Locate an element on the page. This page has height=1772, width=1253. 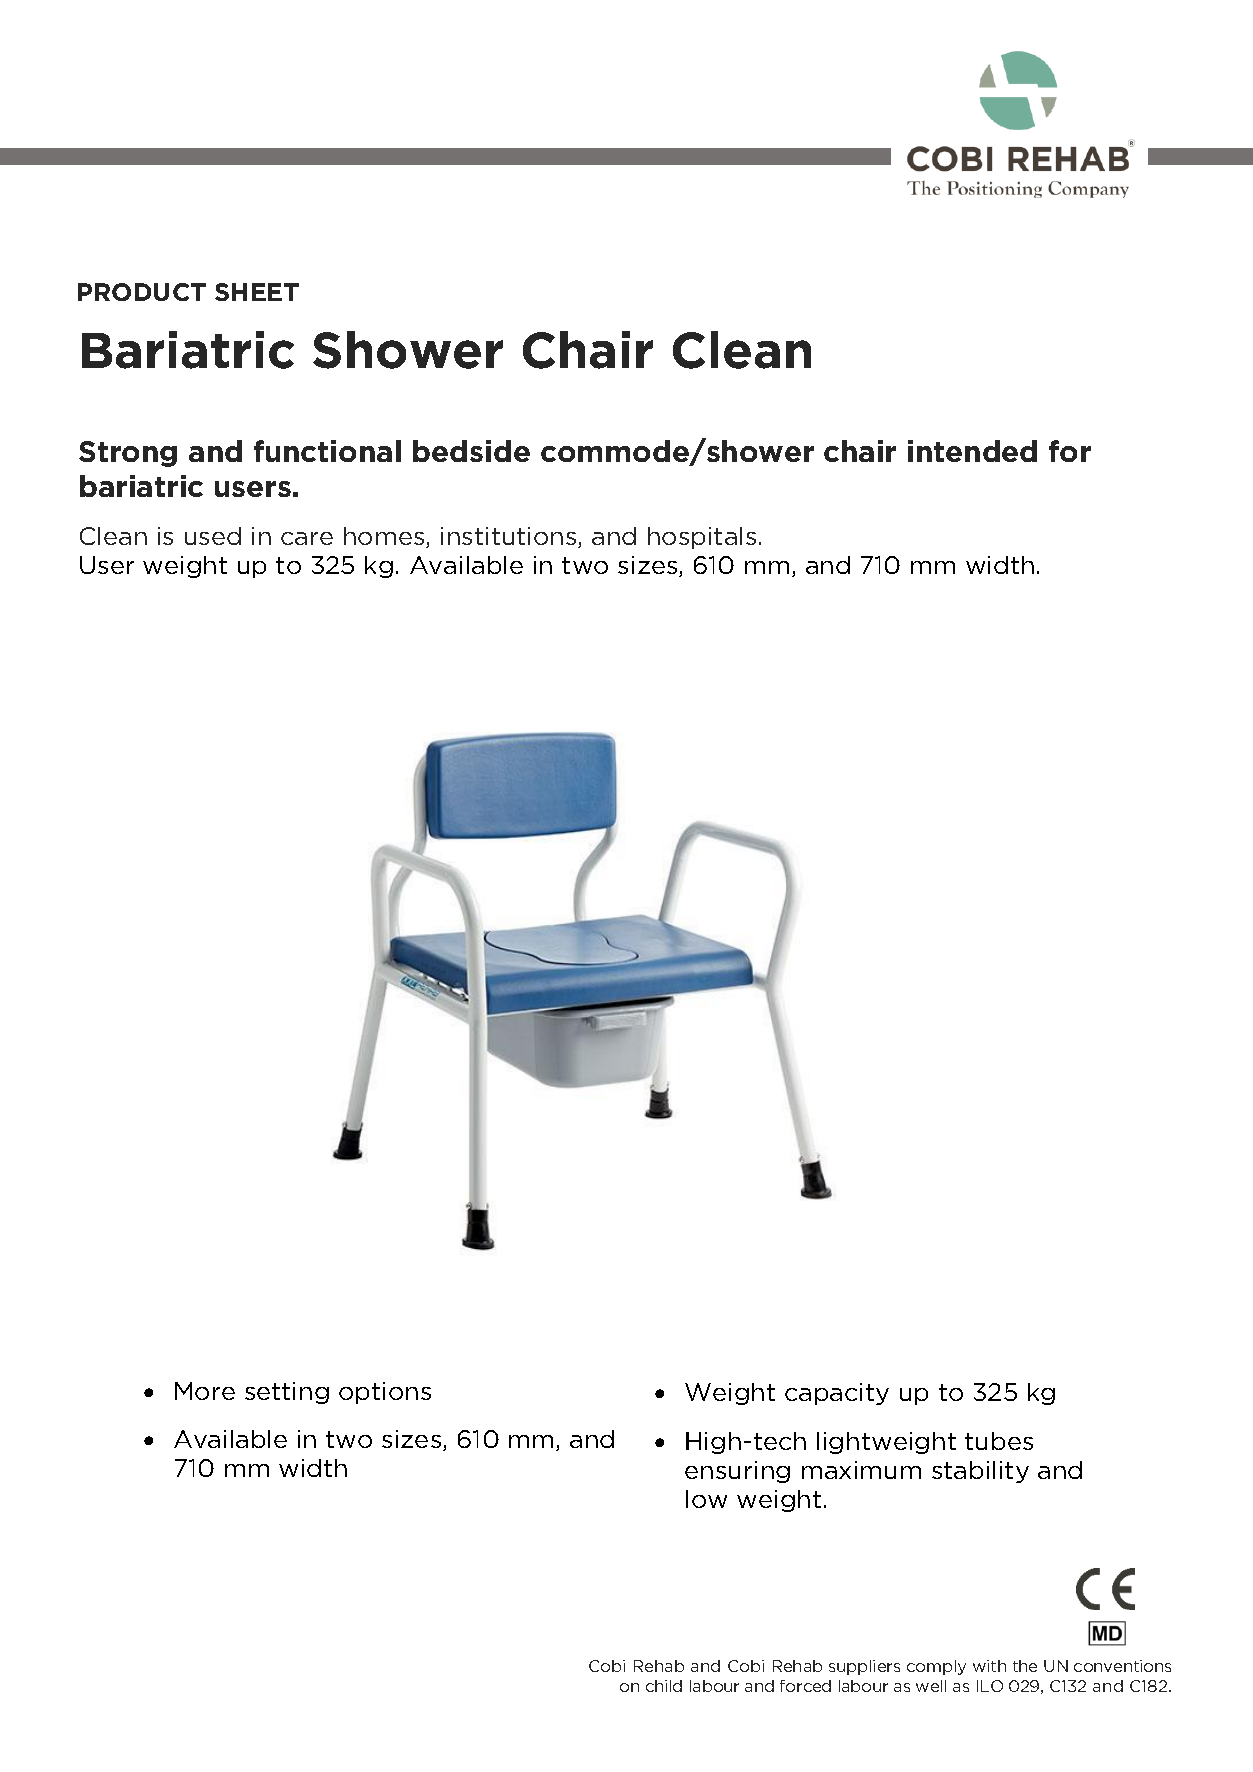
setting is located at coordinates (287, 1393).
